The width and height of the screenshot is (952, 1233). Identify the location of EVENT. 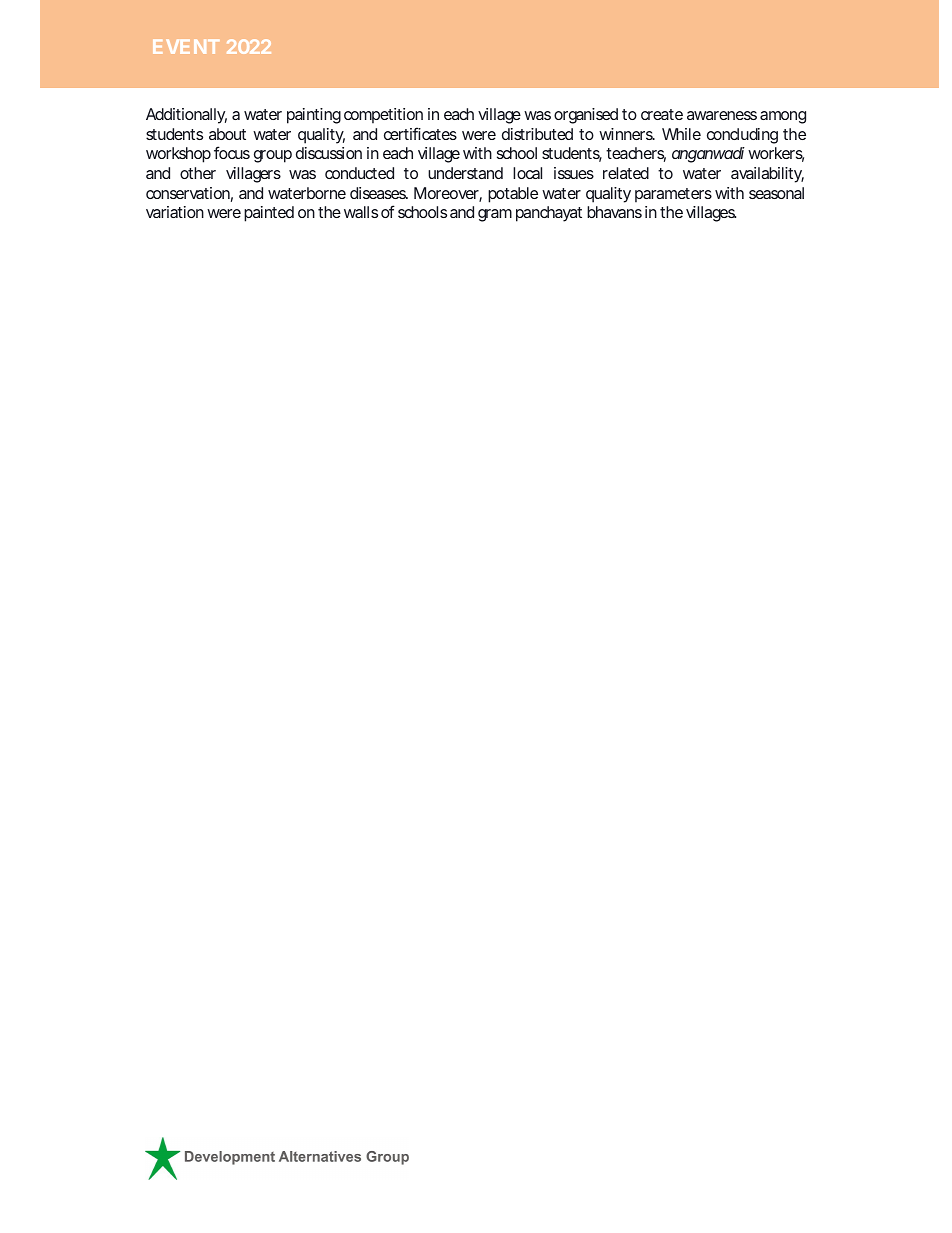
(186, 47).
